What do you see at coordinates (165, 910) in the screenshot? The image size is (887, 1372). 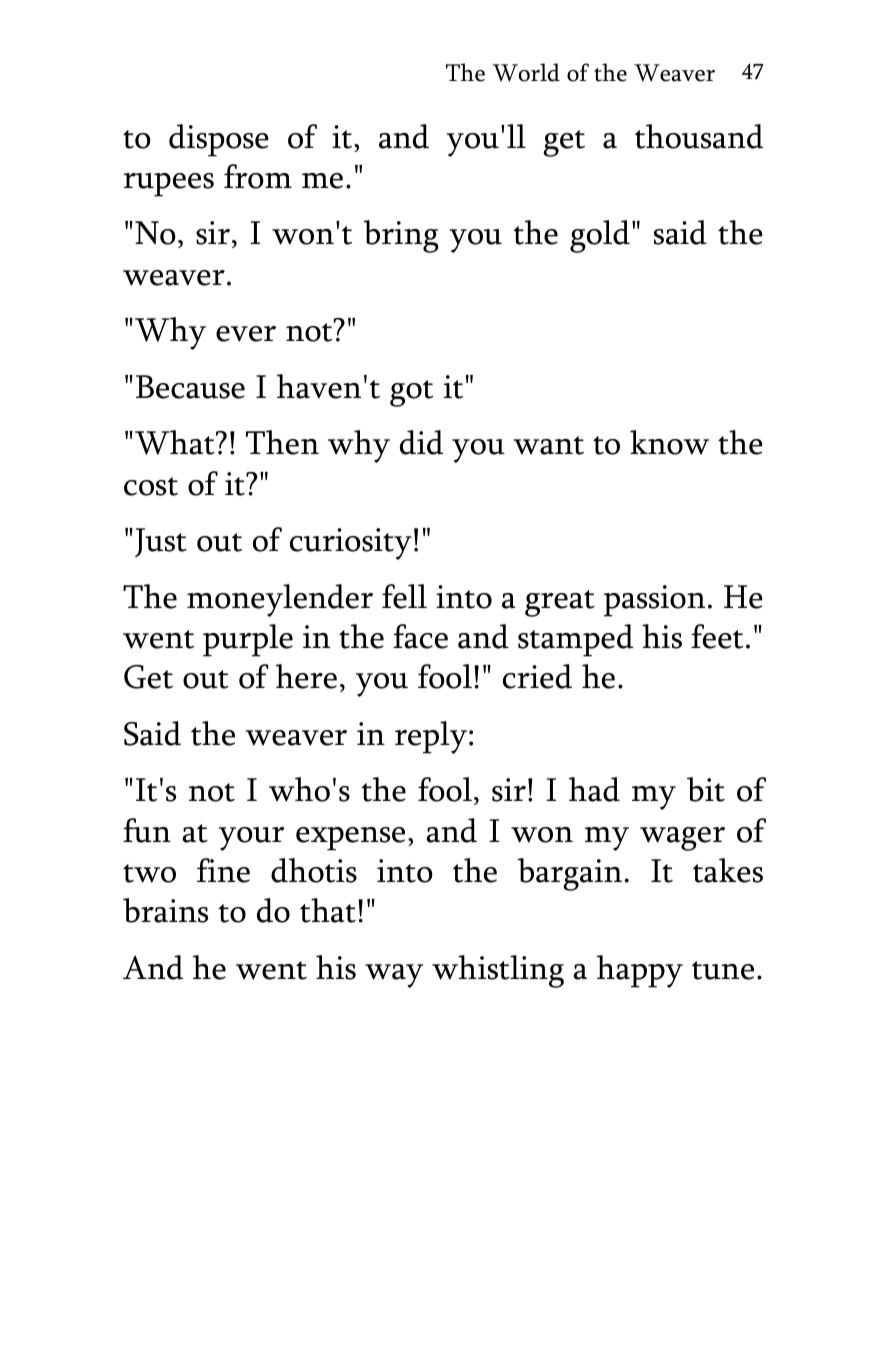 I see `brains` at bounding box center [165, 910].
